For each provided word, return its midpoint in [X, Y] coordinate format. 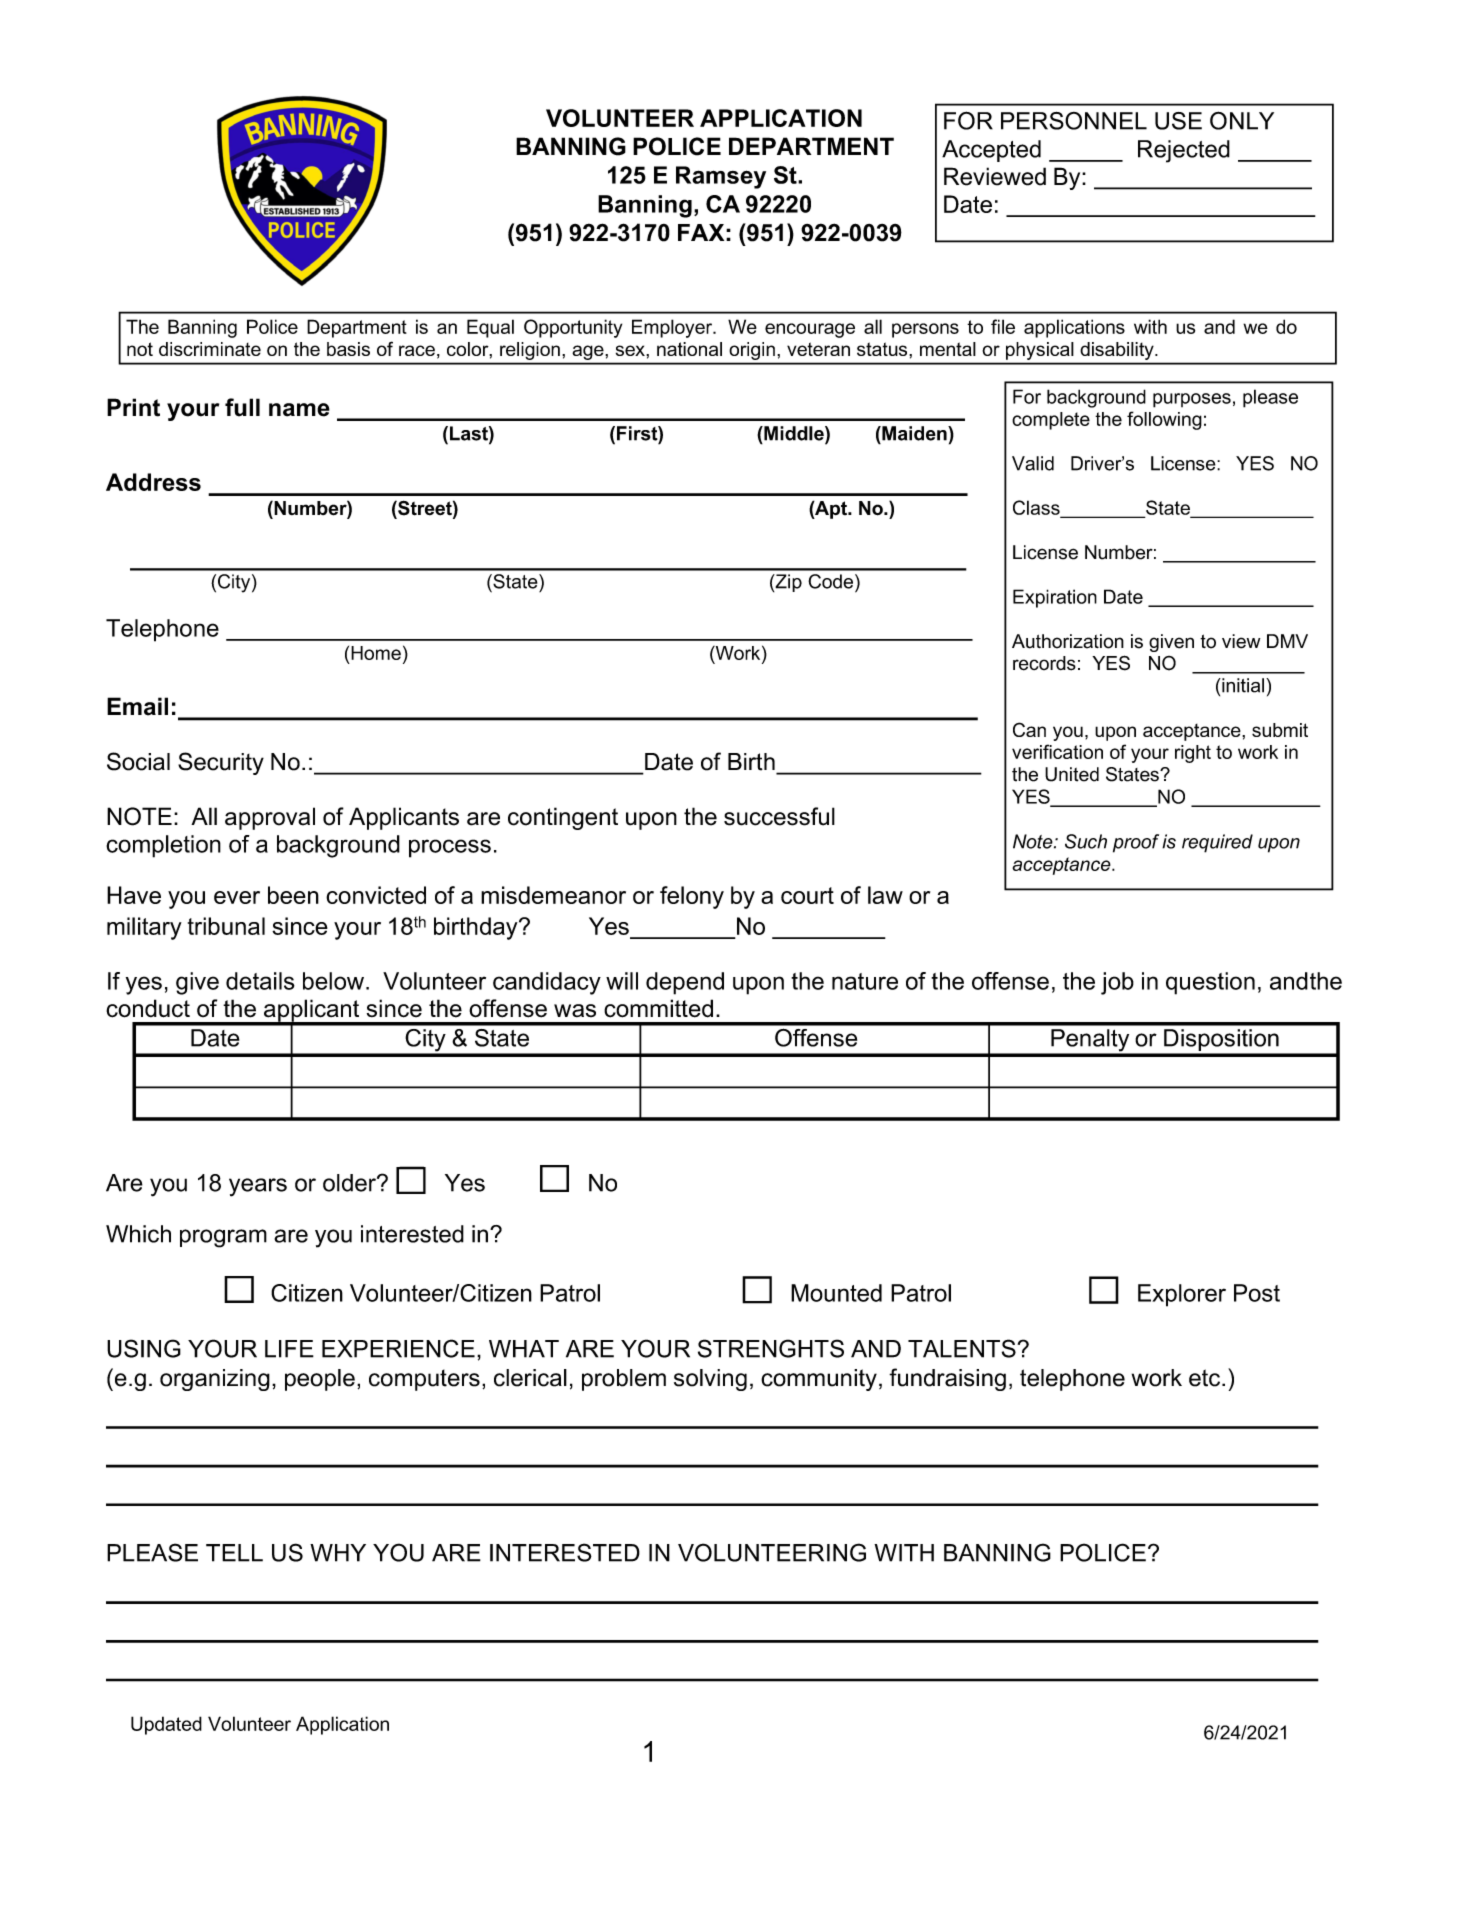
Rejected [1184, 151]
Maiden [914, 433]
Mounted [836, 1293]
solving [710, 1380]
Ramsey [721, 177]
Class [1037, 508]
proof [1136, 843]
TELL [234, 1553]
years [258, 1187]
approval [270, 818]
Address [153, 482]
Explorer [1182, 1295]
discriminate [210, 349]
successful [779, 816]
